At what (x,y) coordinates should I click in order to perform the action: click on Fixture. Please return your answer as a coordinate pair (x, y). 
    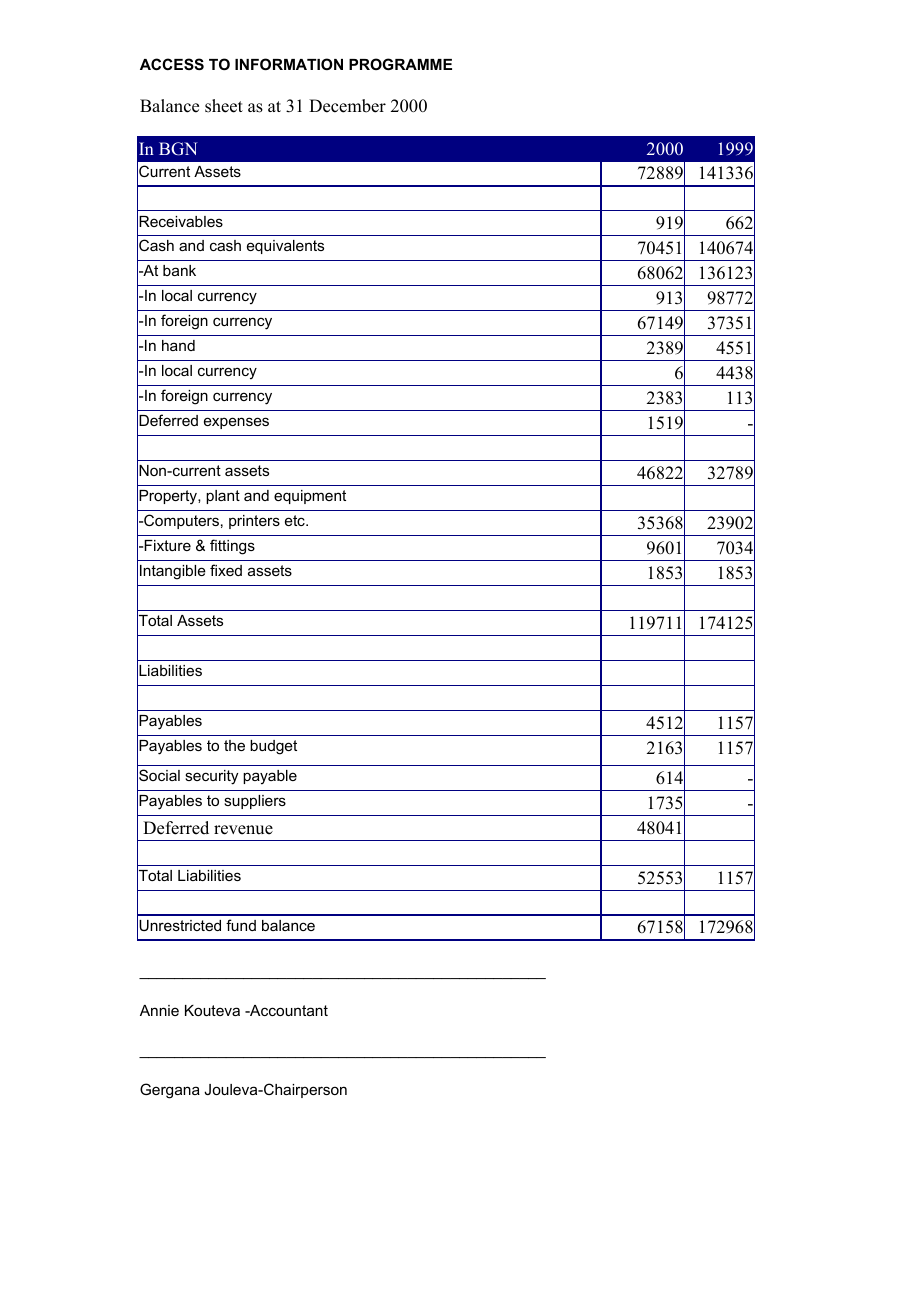
    Looking at the image, I should click on (167, 545).
